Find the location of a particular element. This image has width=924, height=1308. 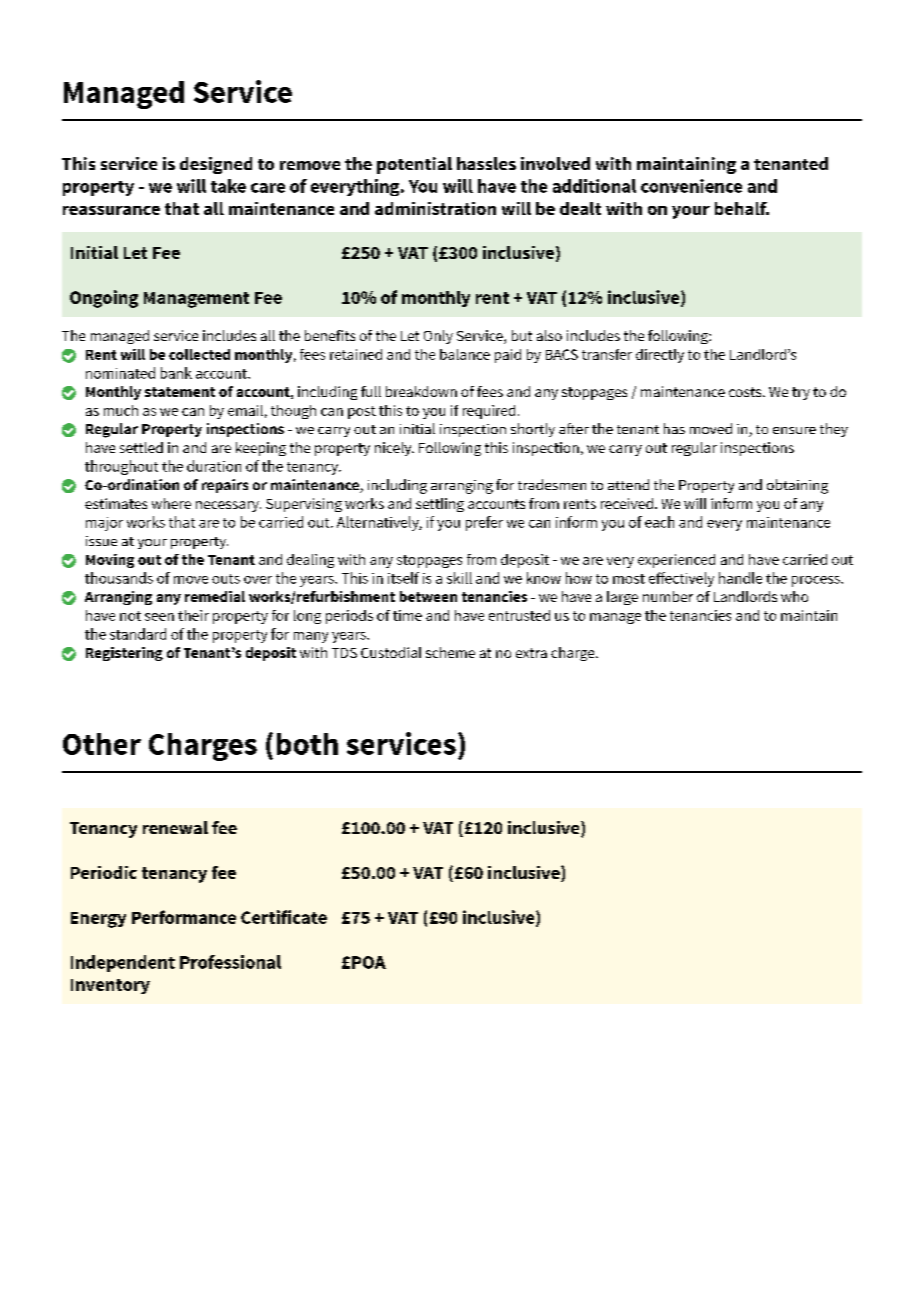

Professional is located at coordinates (230, 962).
